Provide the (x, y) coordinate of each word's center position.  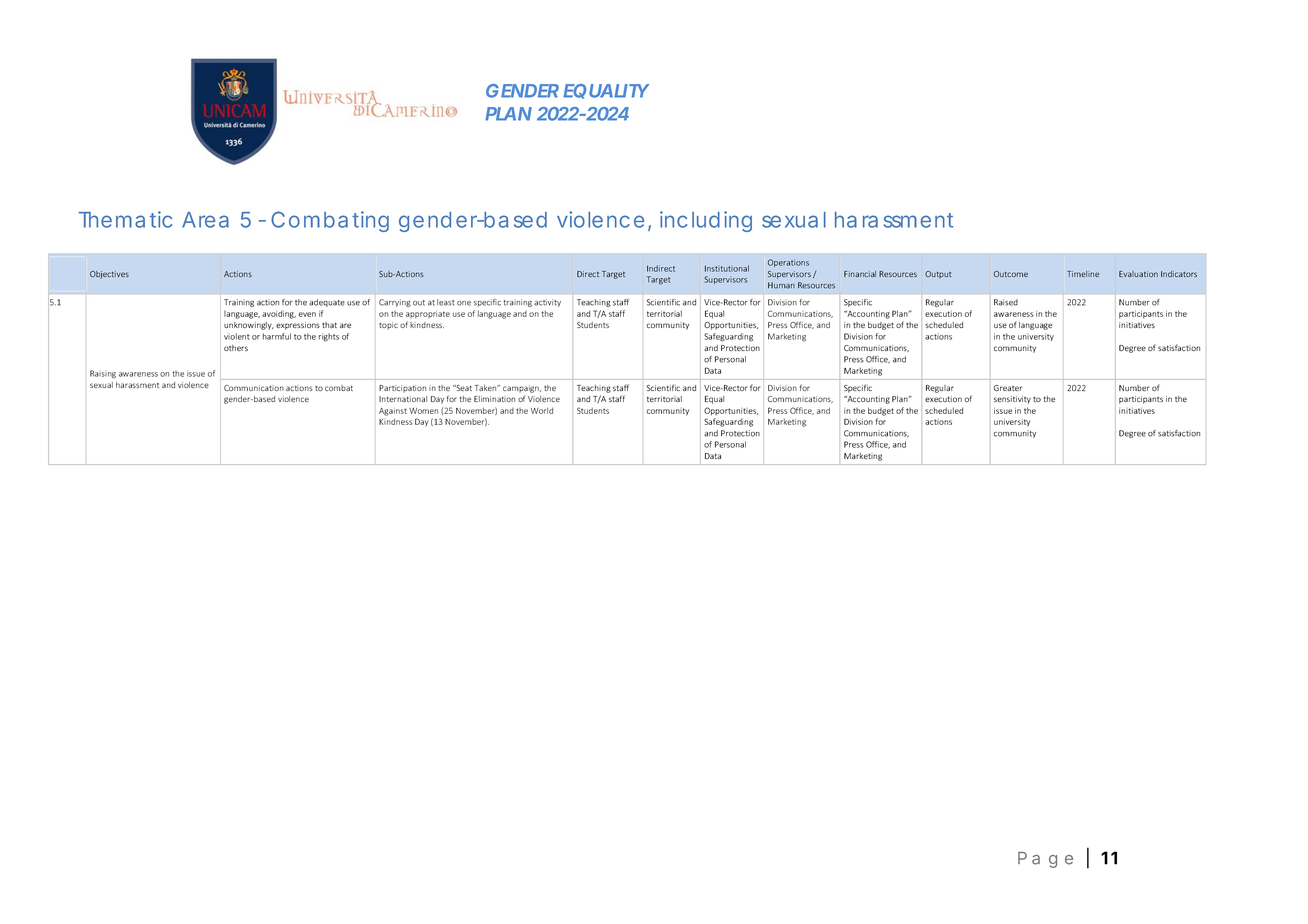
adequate (327, 303)
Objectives (109, 275)
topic (388, 326)
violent (237, 336)
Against (393, 412)
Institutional (727, 268)
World (542, 410)
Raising (103, 374)
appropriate (428, 315)
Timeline (1083, 274)
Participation (402, 389)
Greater (1008, 388)
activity (547, 303)
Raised (1006, 302)
